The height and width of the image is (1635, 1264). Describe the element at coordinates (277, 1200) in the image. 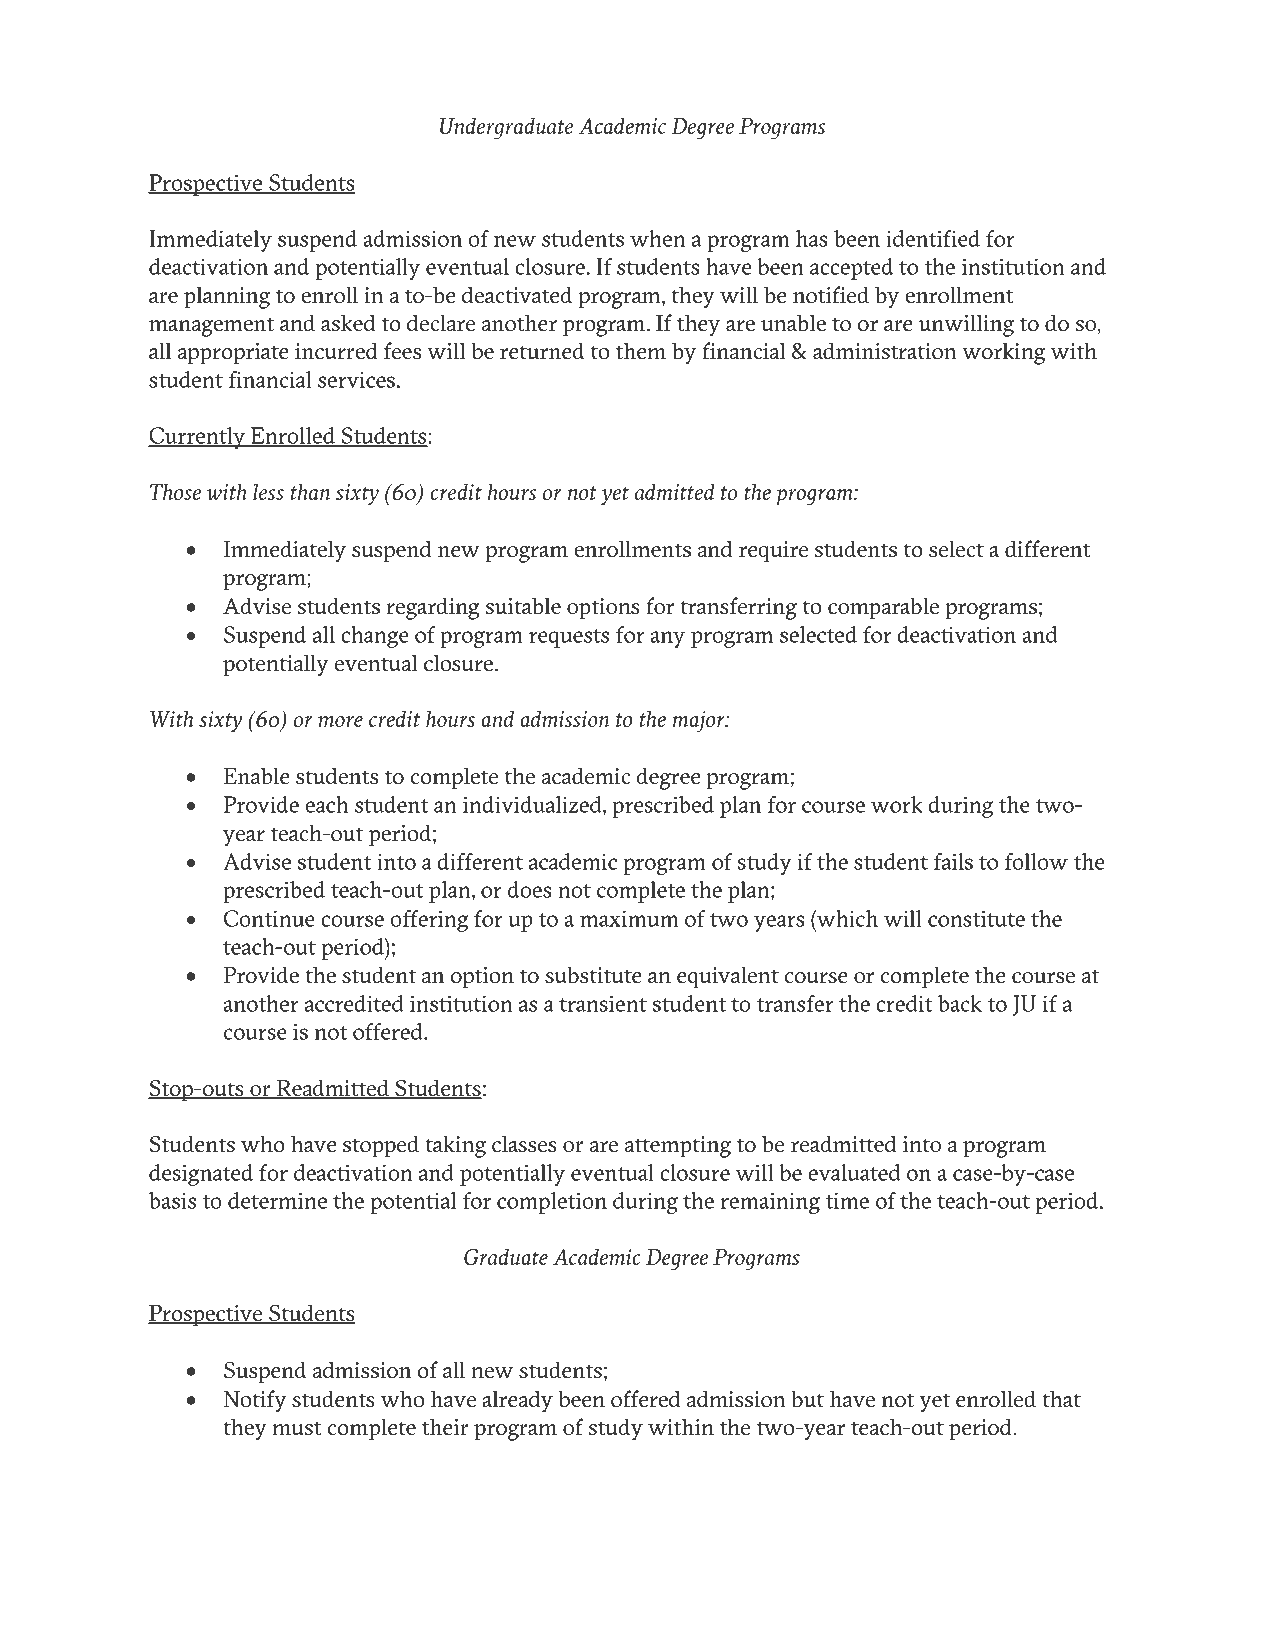

I see `determine` at that location.
